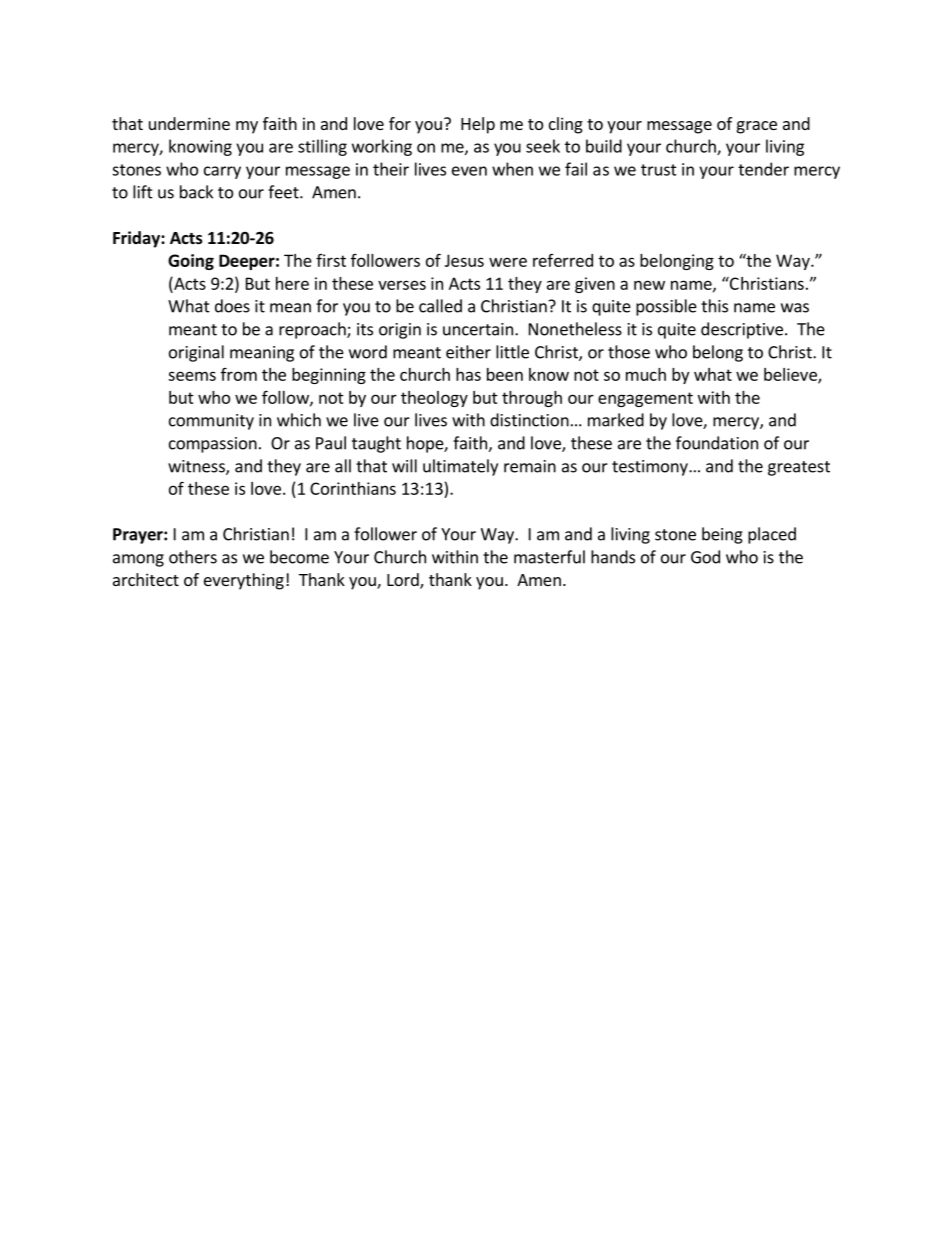 The image size is (952, 1233). Describe the element at coordinates (478, 125) in the screenshot. I see `Help` at that location.
